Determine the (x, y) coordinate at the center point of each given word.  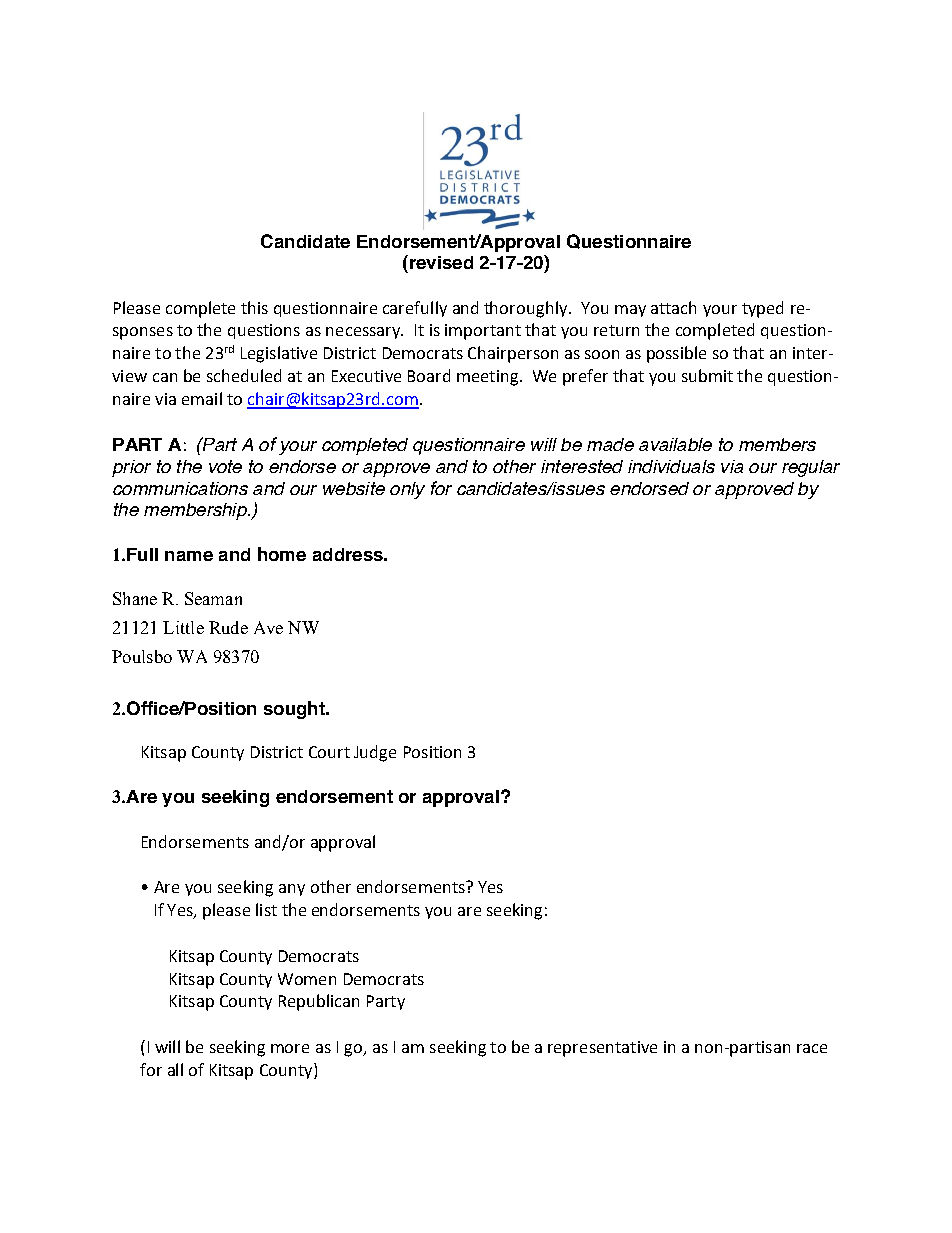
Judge (375, 753)
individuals (671, 466)
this (254, 307)
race (812, 1048)
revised (440, 262)
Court (329, 752)
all (175, 1069)
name (189, 556)
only (407, 490)
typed (762, 309)
